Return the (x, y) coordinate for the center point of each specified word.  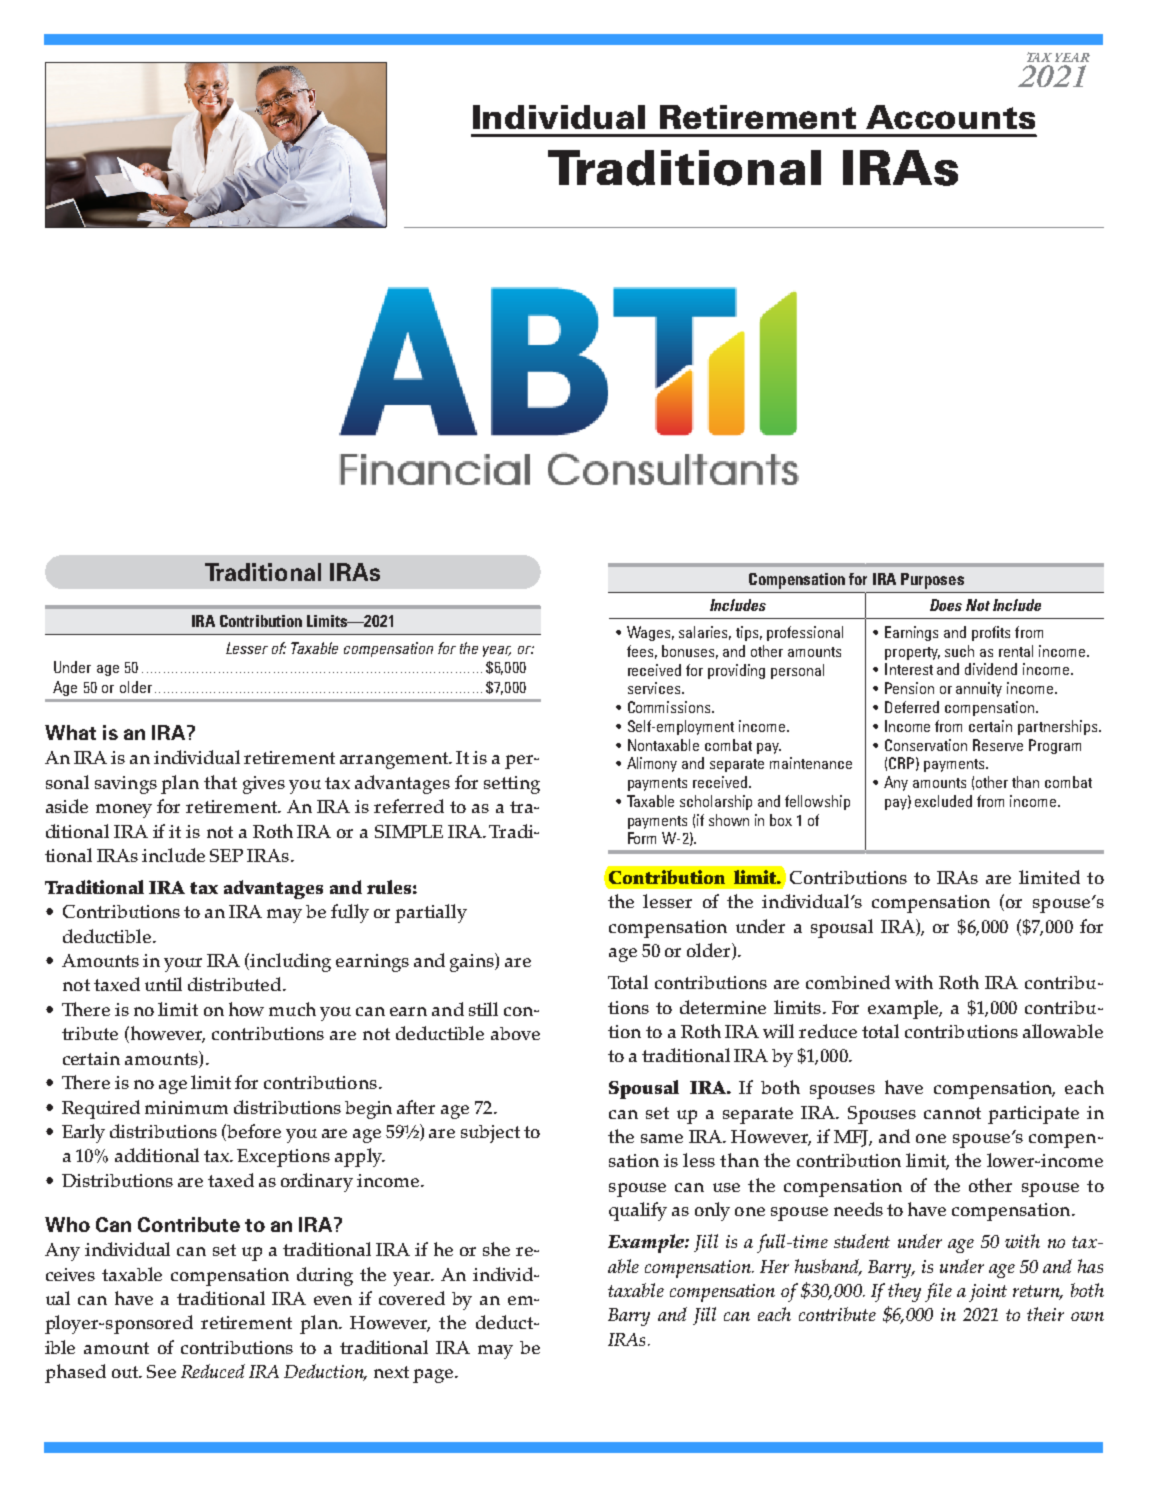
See (161, 1371)
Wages (650, 633)
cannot (952, 1113)
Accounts (950, 117)
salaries (705, 633)
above (515, 1033)
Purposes (932, 581)
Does (946, 605)
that (220, 782)
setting (512, 785)
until (163, 984)
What (70, 732)
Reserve (998, 745)
